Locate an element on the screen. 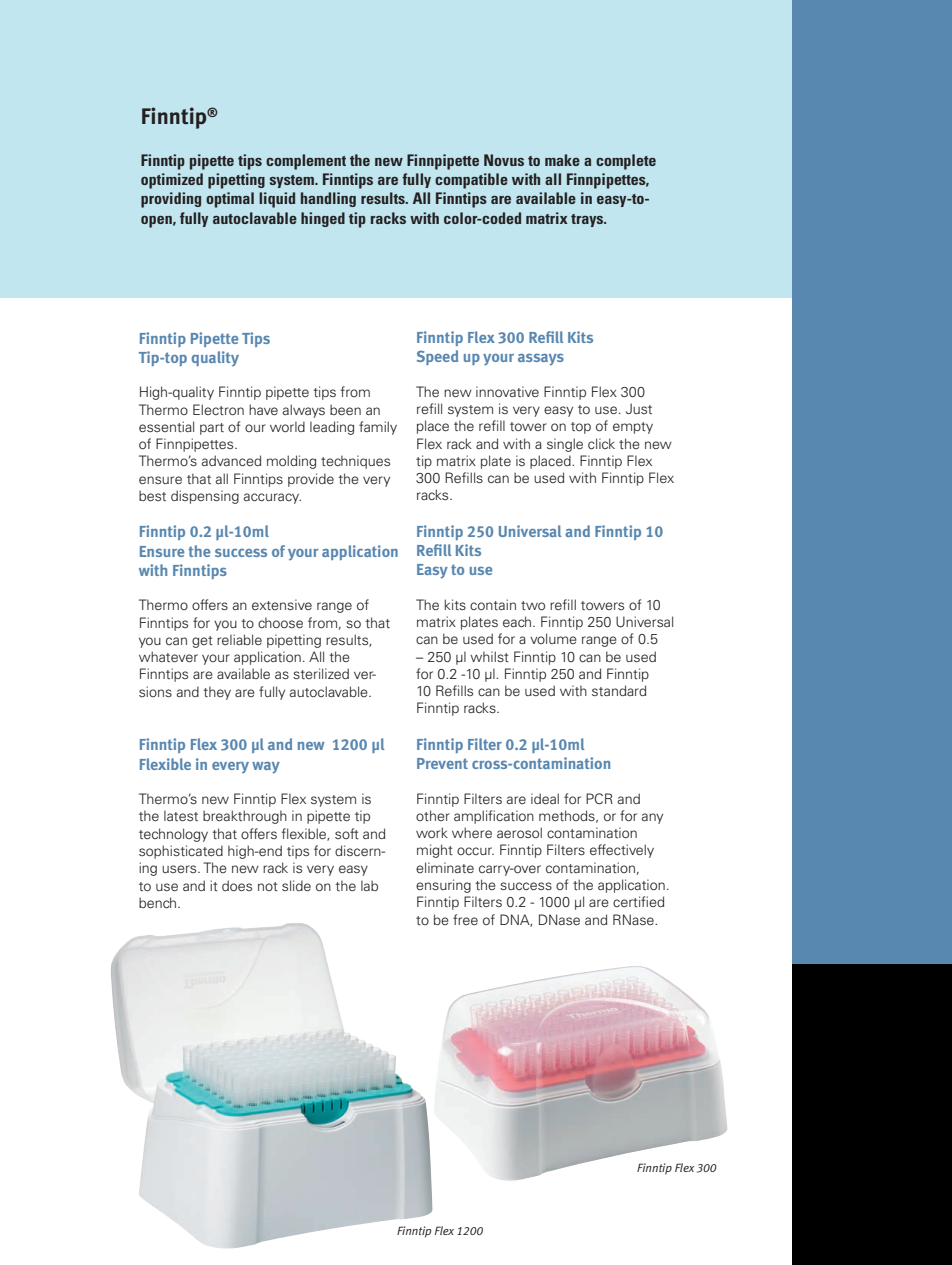  compatible is located at coordinates (471, 181).
